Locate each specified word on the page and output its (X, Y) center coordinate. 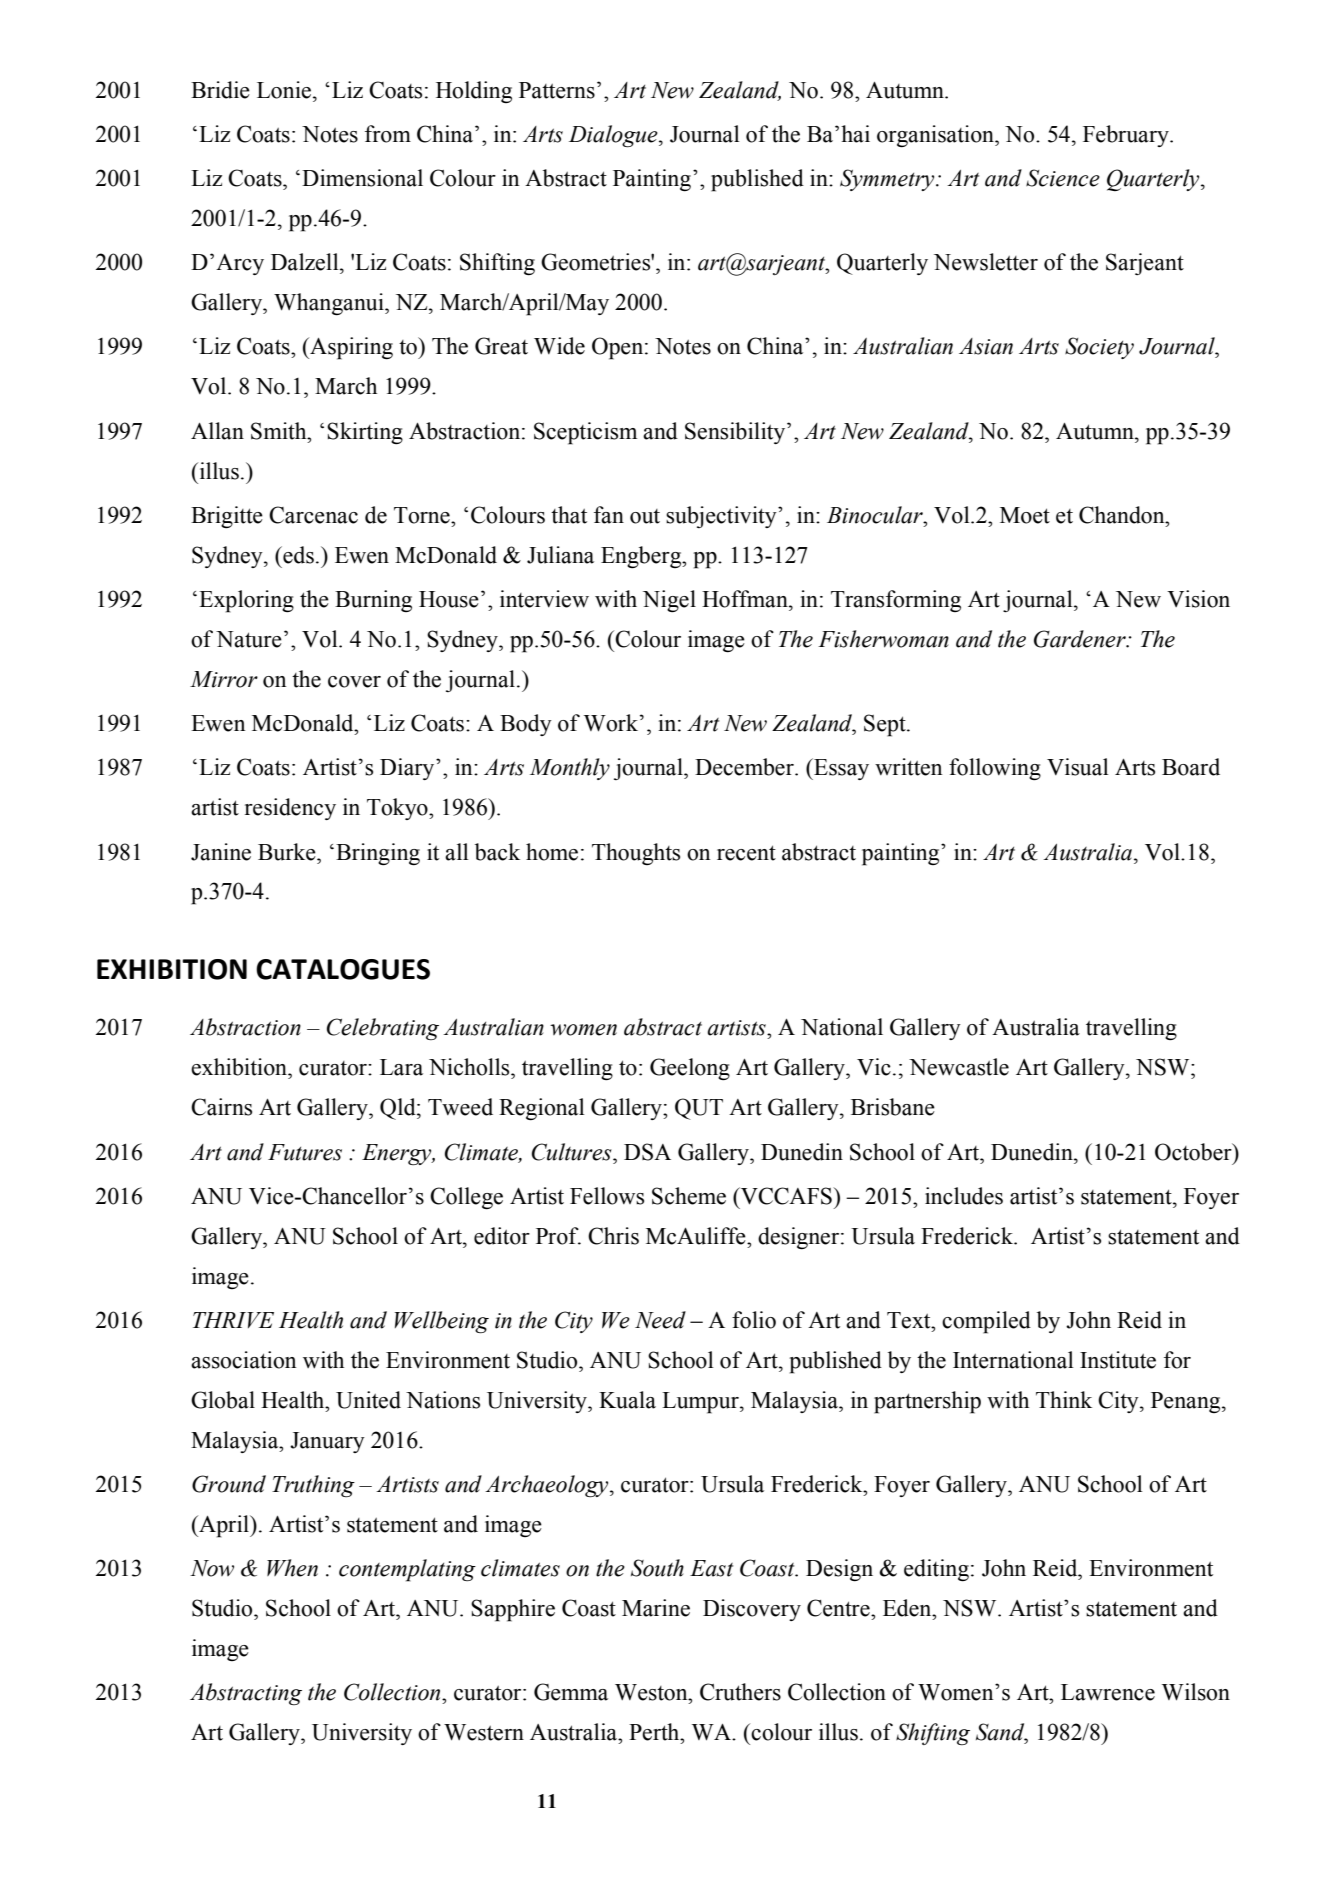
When (292, 1568)
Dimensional (362, 178)
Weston (652, 1692)
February (1127, 136)
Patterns (557, 90)
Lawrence (1108, 1692)
